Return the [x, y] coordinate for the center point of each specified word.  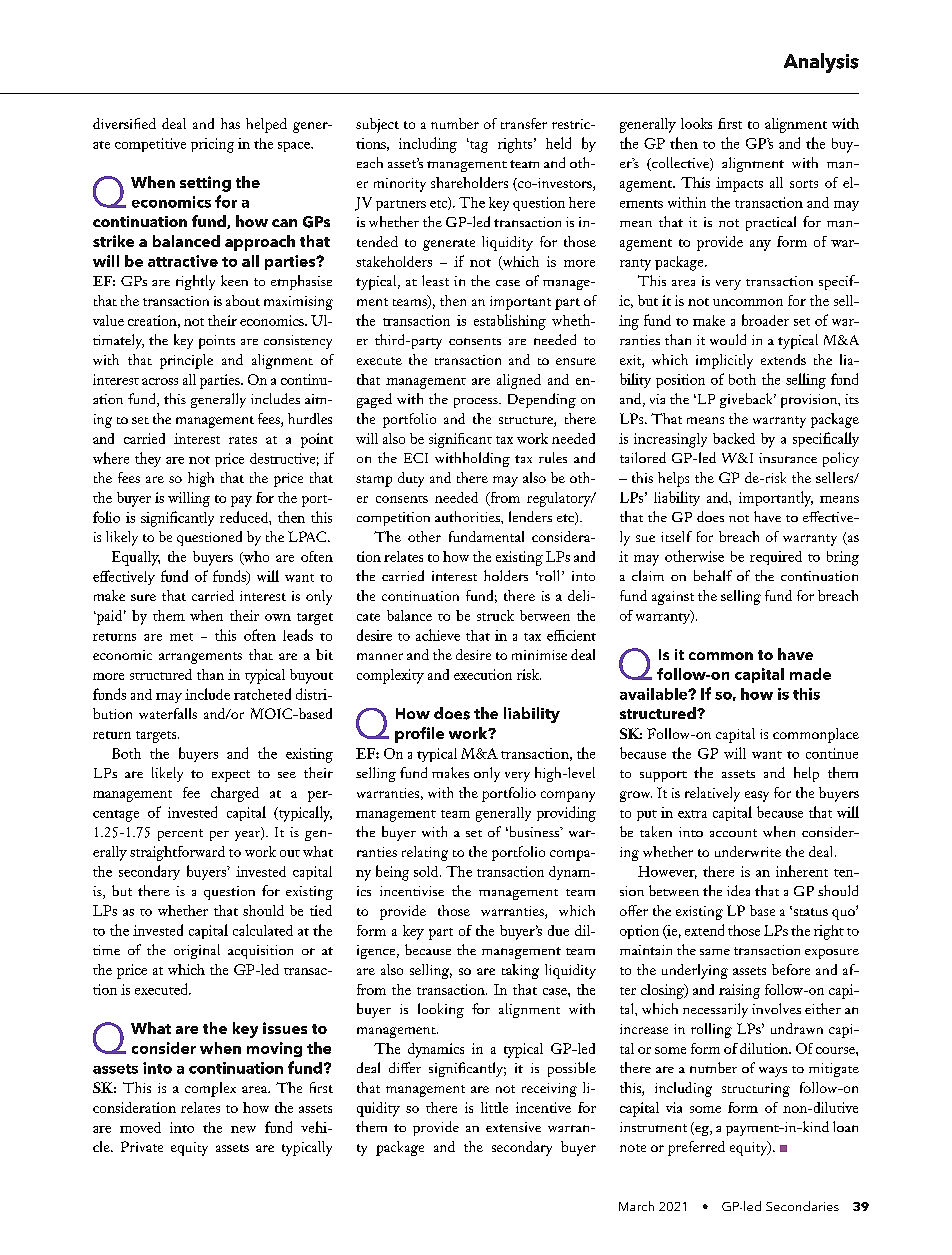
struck [495, 615]
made [810, 674]
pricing [212, 145]
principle [186, 361]
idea [738, 890]
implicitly [724, 361]
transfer [524, 123]
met [181, 637]
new [243, 1129]
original [197, 951]
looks [696, 123]
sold [427, 871]
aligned [519, 381]
